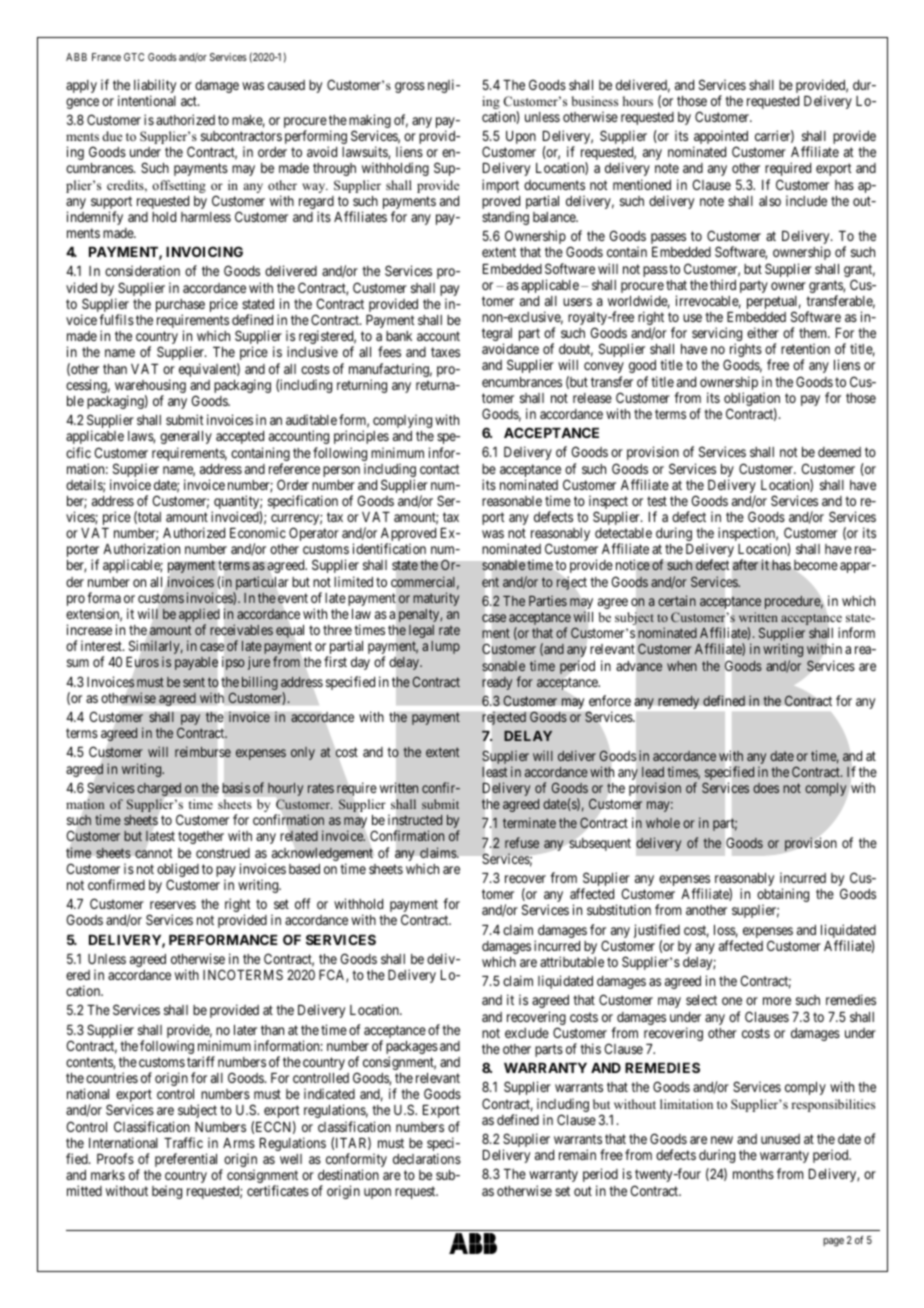 The image size is (924, 1308). Describe the element at coordinates (766, 788) in the screenshot. I see `does` at that location.
